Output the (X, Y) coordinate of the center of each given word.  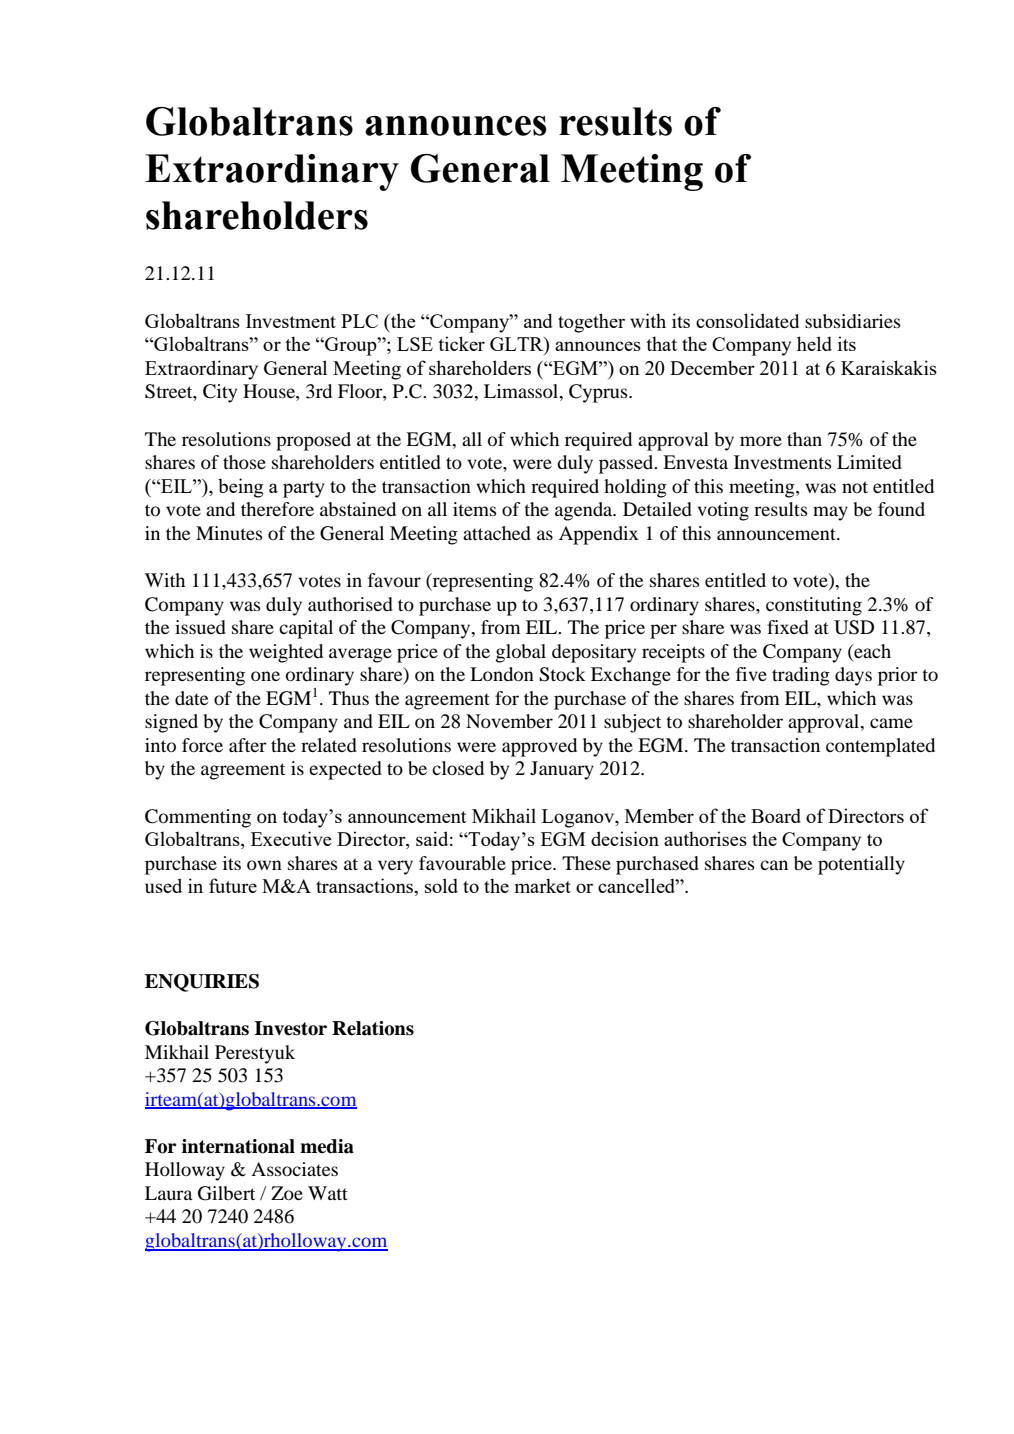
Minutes (229, 533)
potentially (861, 865)
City (220, 393)
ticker (461, 343)
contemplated (880, 747)
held (814, 343)
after (248, 745)
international (238, 1146)
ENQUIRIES (202, 983)
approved (539, 747)
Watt (328, 1193)
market (543, 885)
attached (497, 533)
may (830, 513)
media (327, 1146)
